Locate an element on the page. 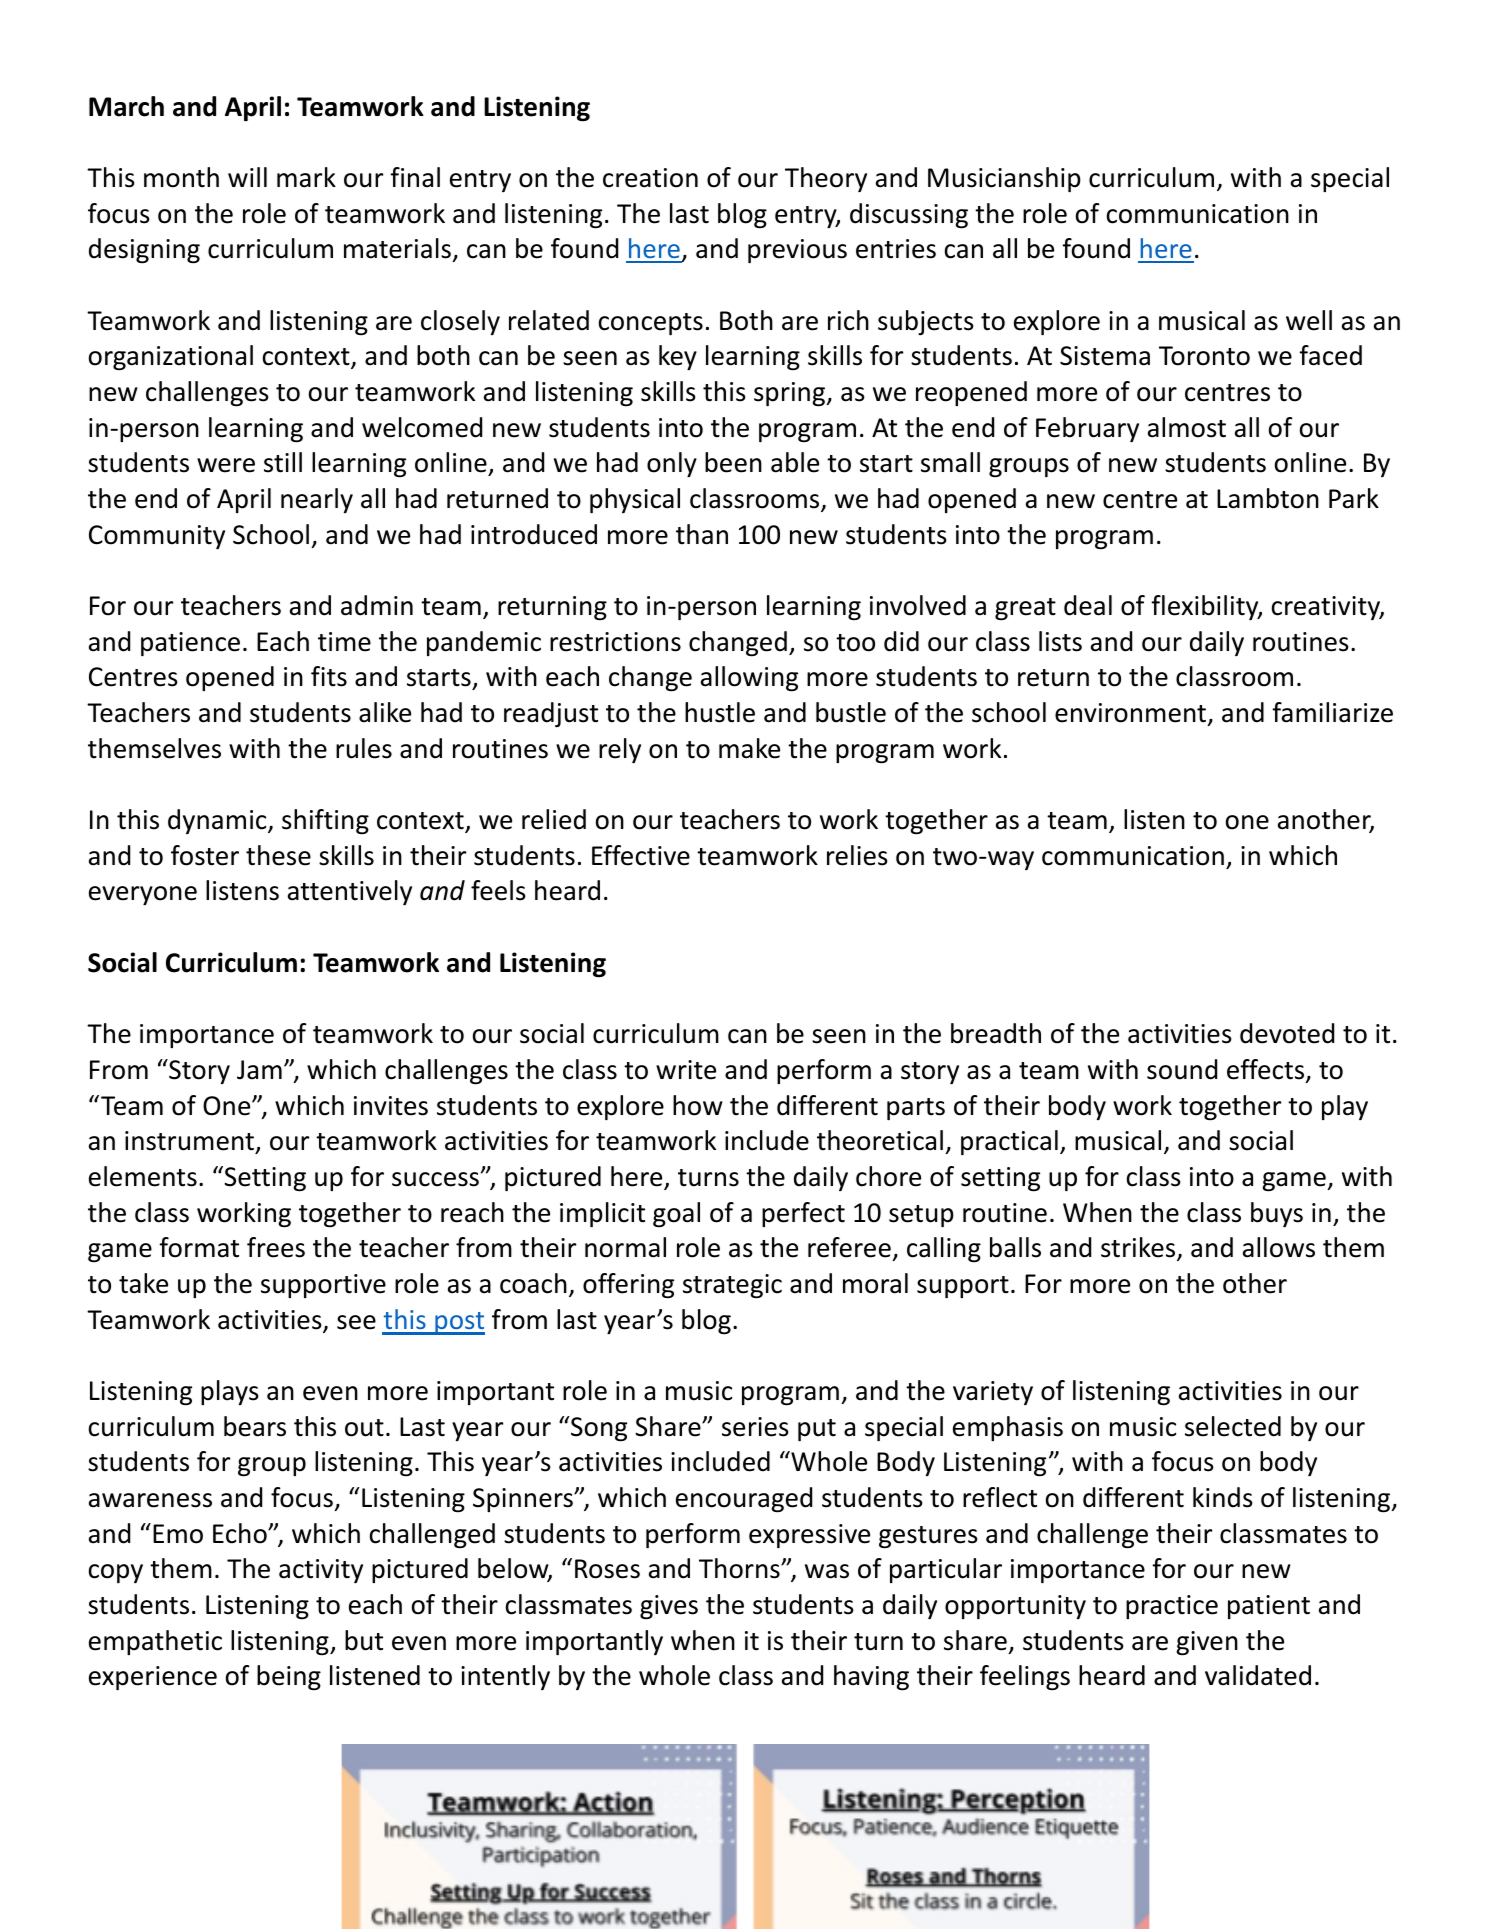 The image size is (1491, 1929). these is located at coordinates (278, 855).
